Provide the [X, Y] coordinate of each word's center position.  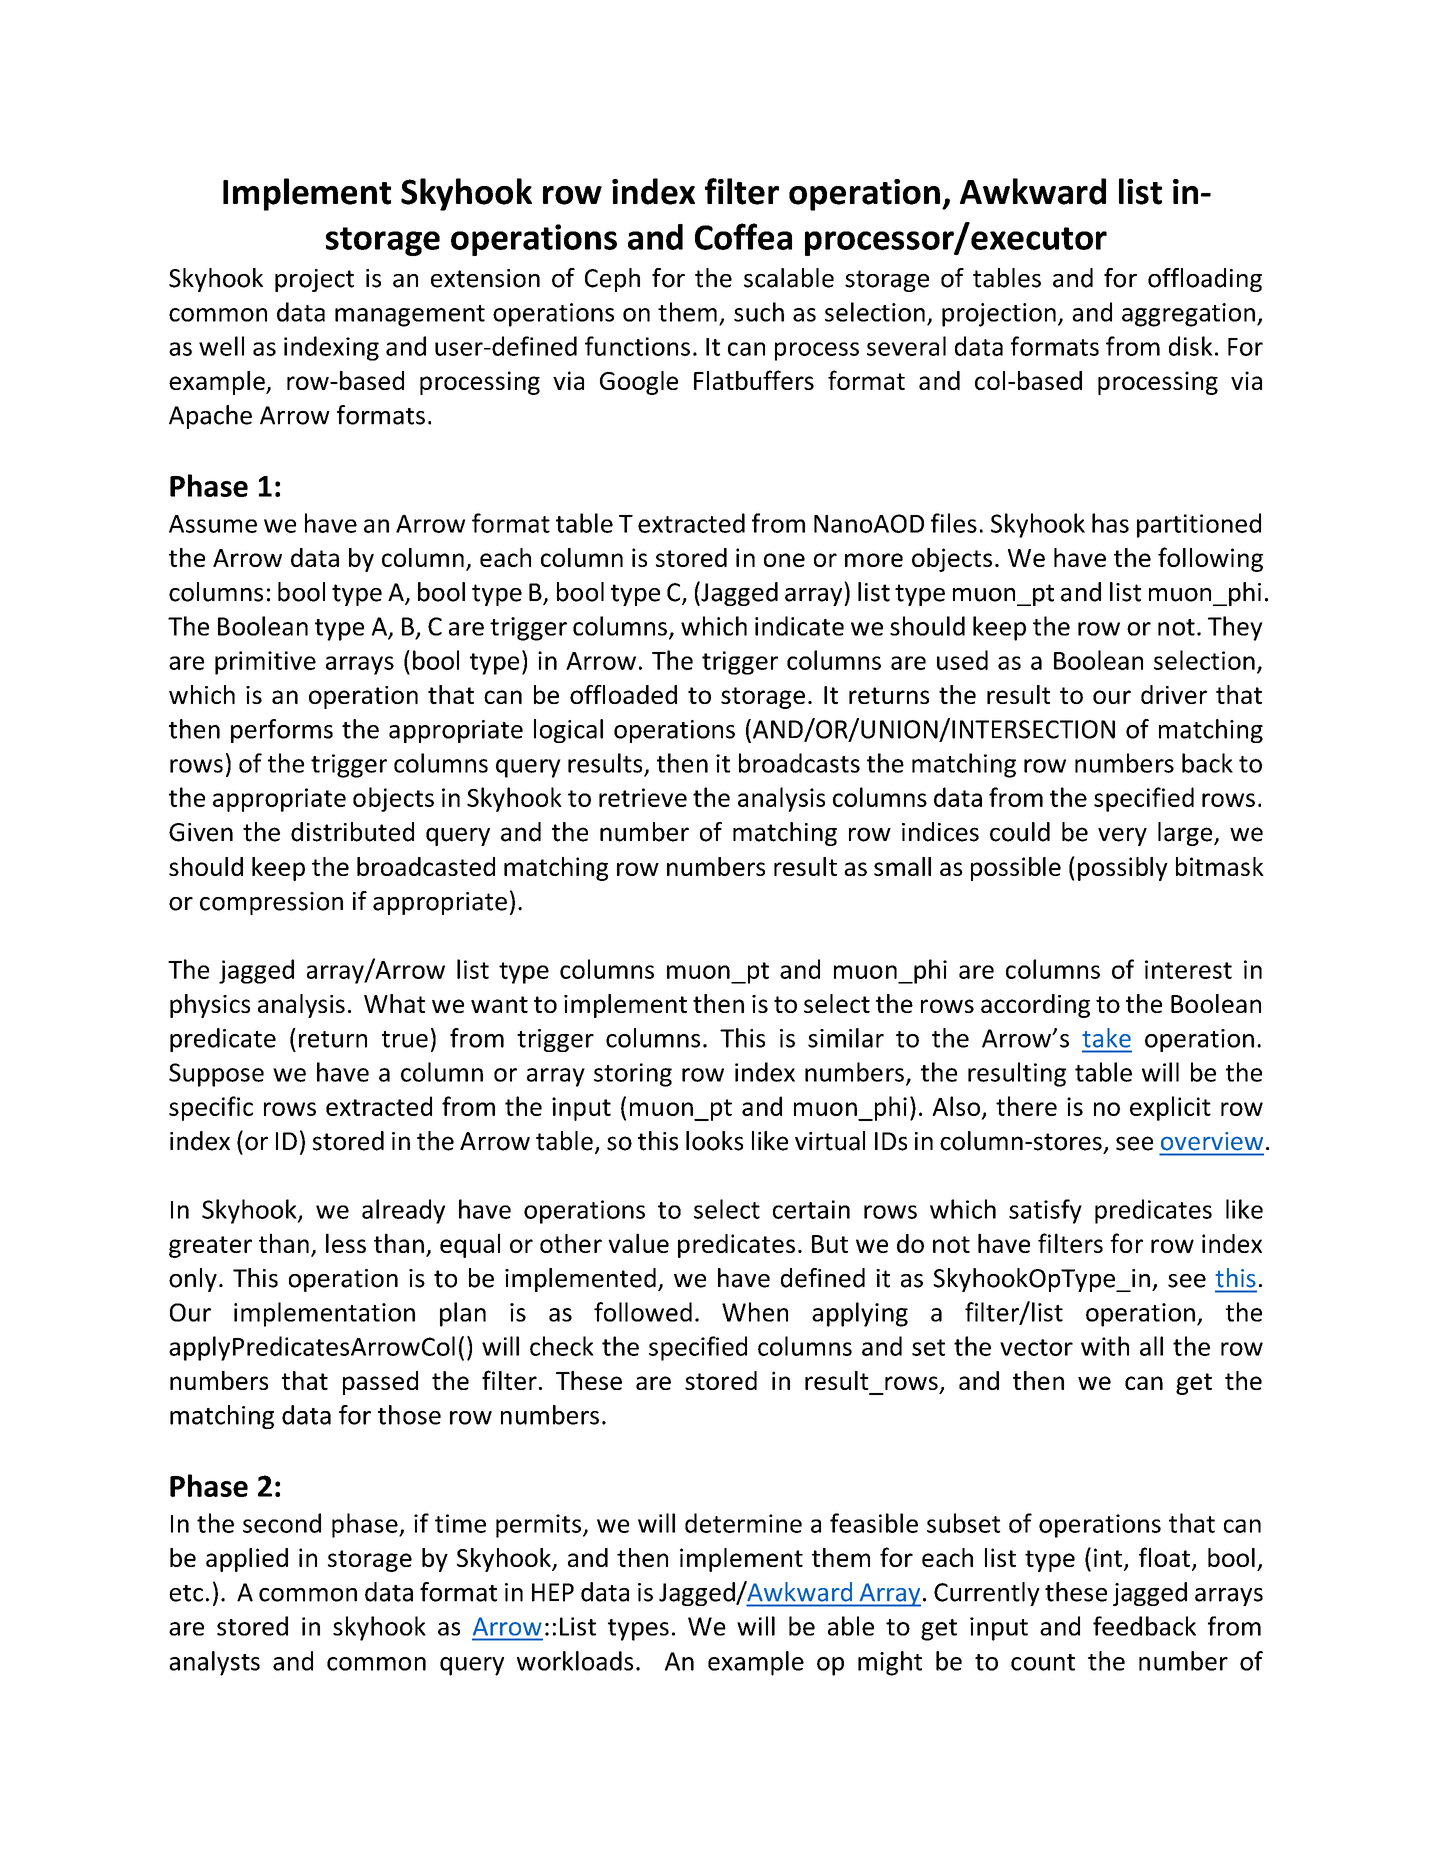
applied [247, 1560]
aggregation [1188, 315]
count [1043, 1662]
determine [743, 1523]
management [410, 316]
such [759, 312]
